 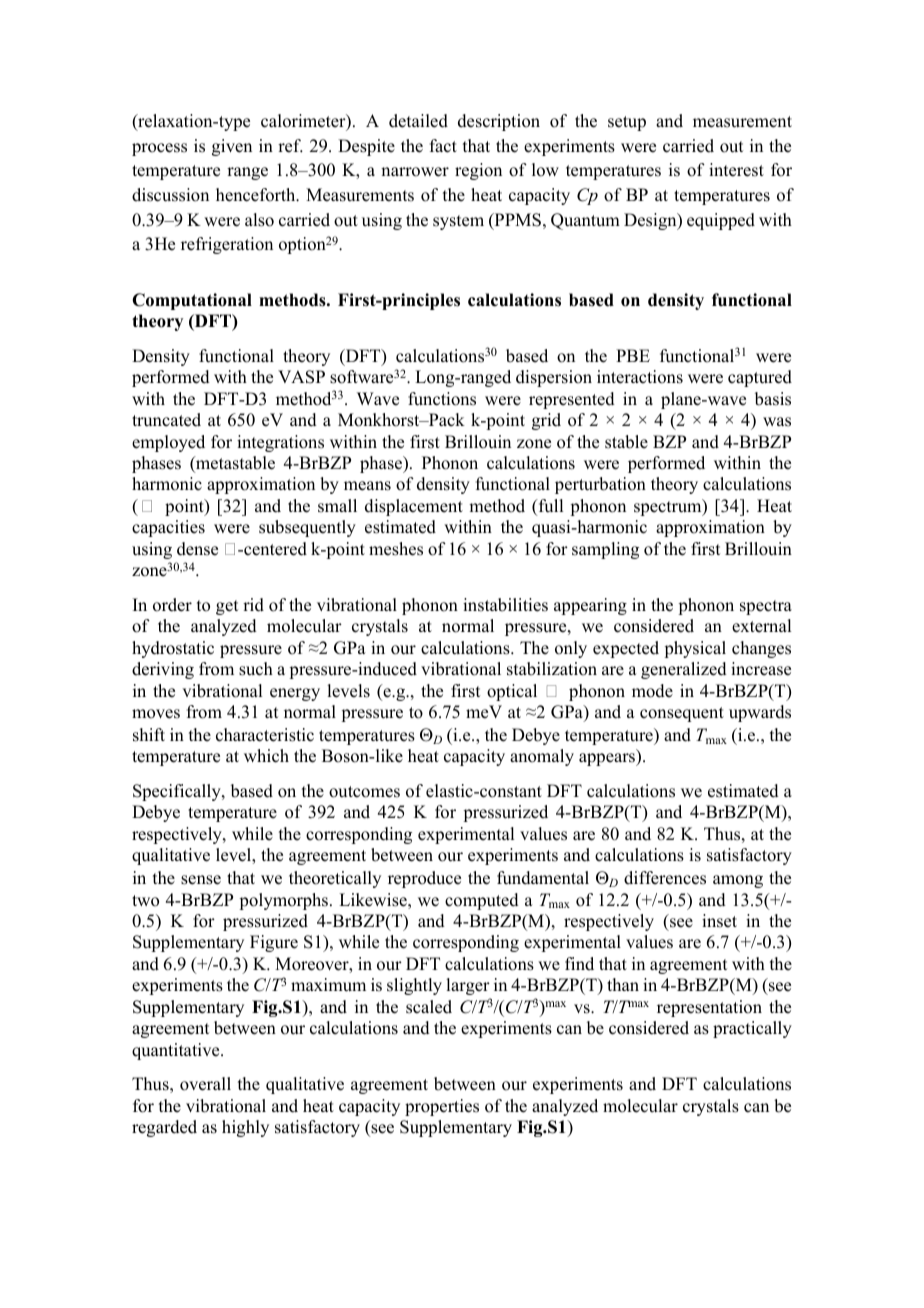 I want to click on given, so click(x=232, y=147).
